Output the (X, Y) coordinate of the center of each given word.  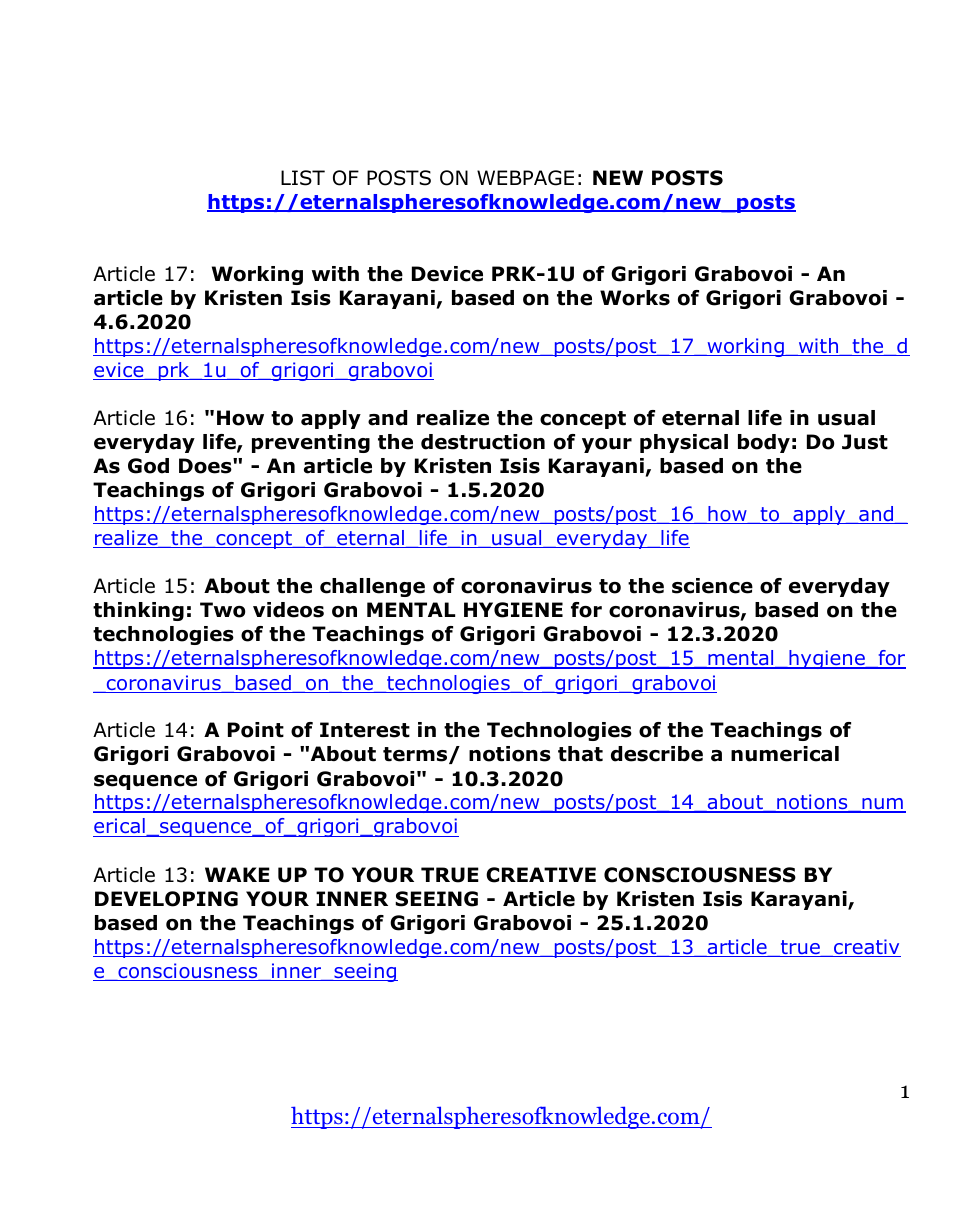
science (712, 586)
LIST (303, 178)
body (764, 443)
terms (416, 755)
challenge (372, 587)
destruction (483, 442)
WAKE (237, 874)
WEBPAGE (525, 178)
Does (206, 466)
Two (223, 610)
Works (635, 298)
